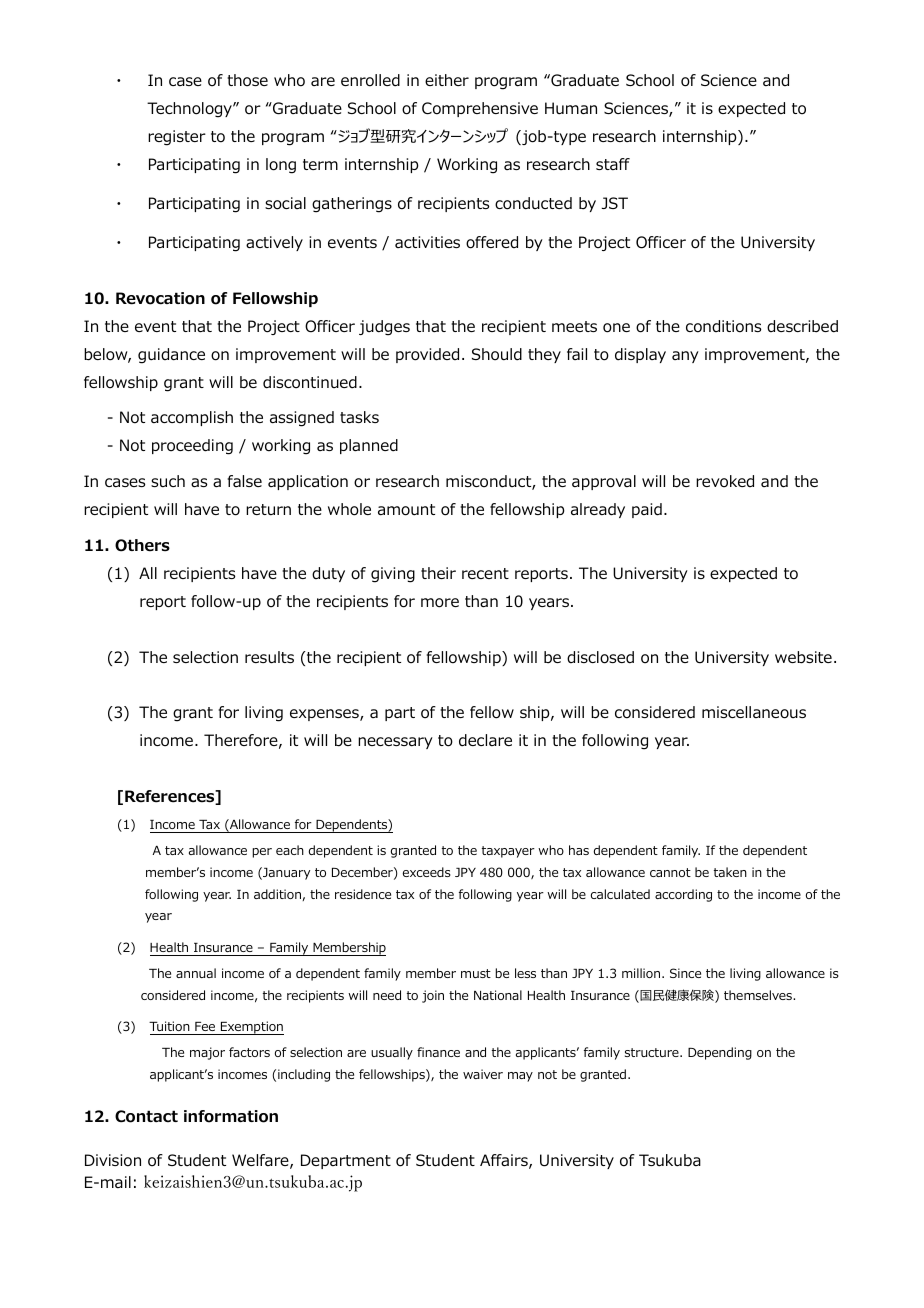  Describe the element at coordinates (803, 657) in the screenshot. I see `website` at that location.
